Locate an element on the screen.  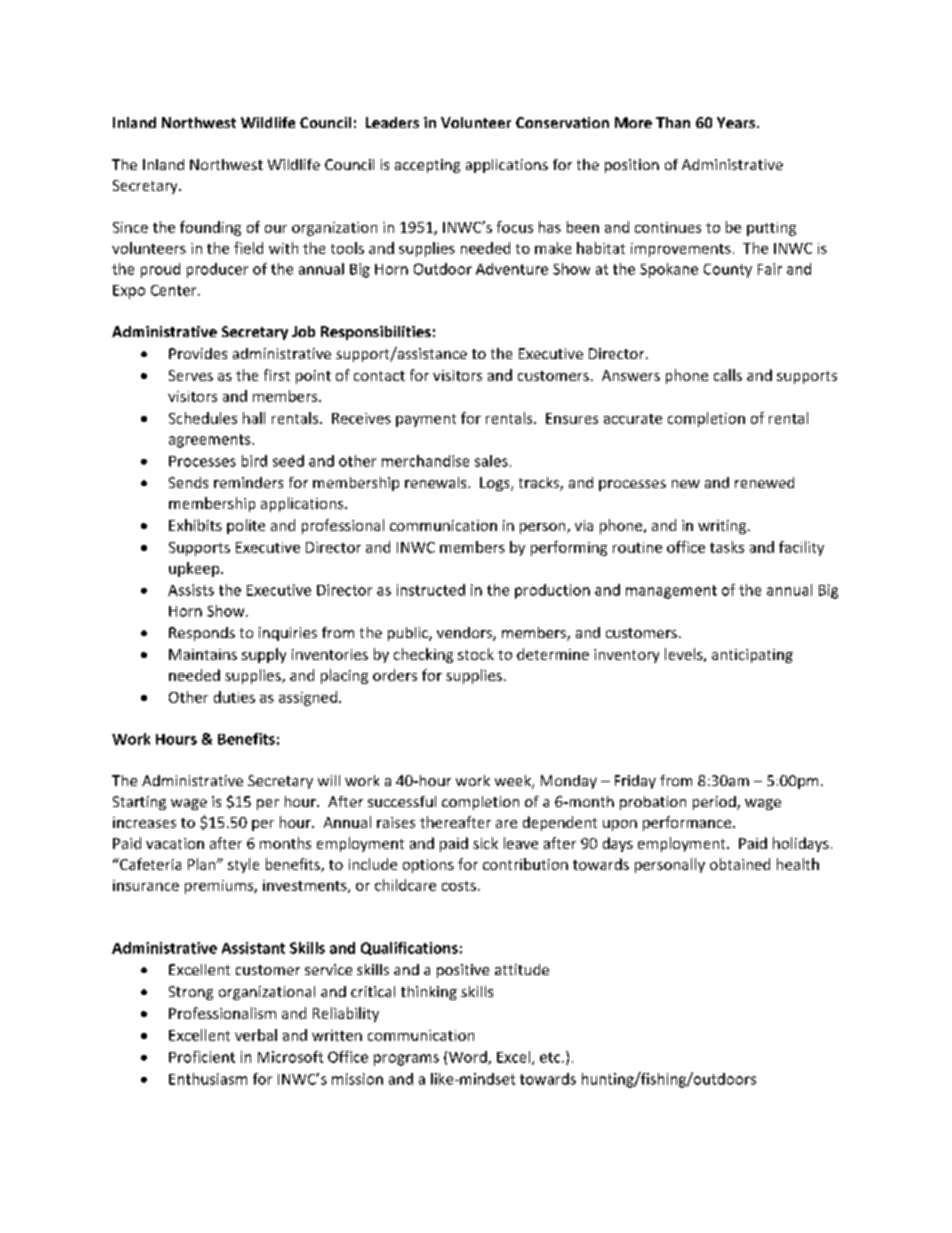
founding is located at coordinates (210, 228).
